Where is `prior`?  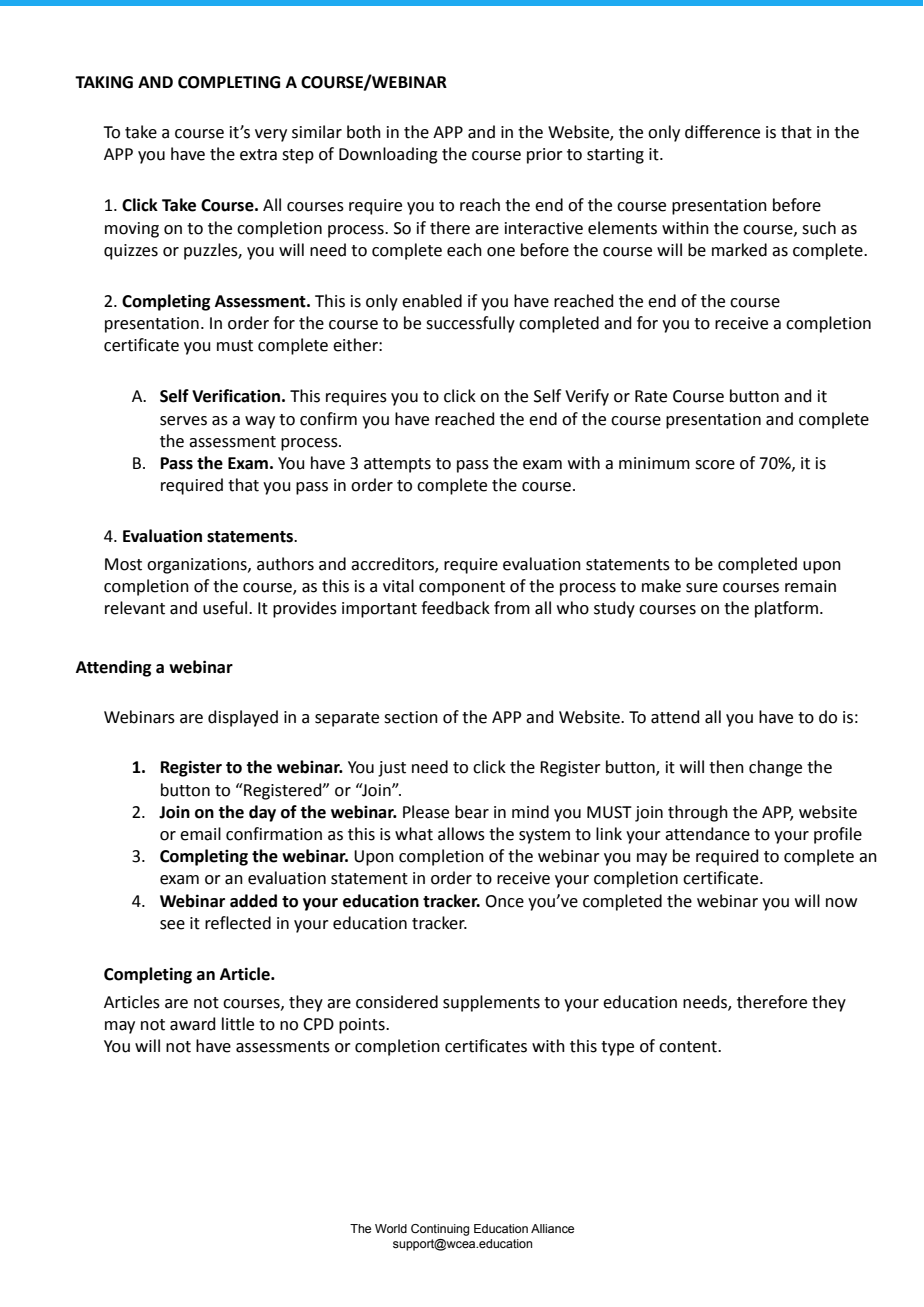 prior is located at coordinates (545, 156).
